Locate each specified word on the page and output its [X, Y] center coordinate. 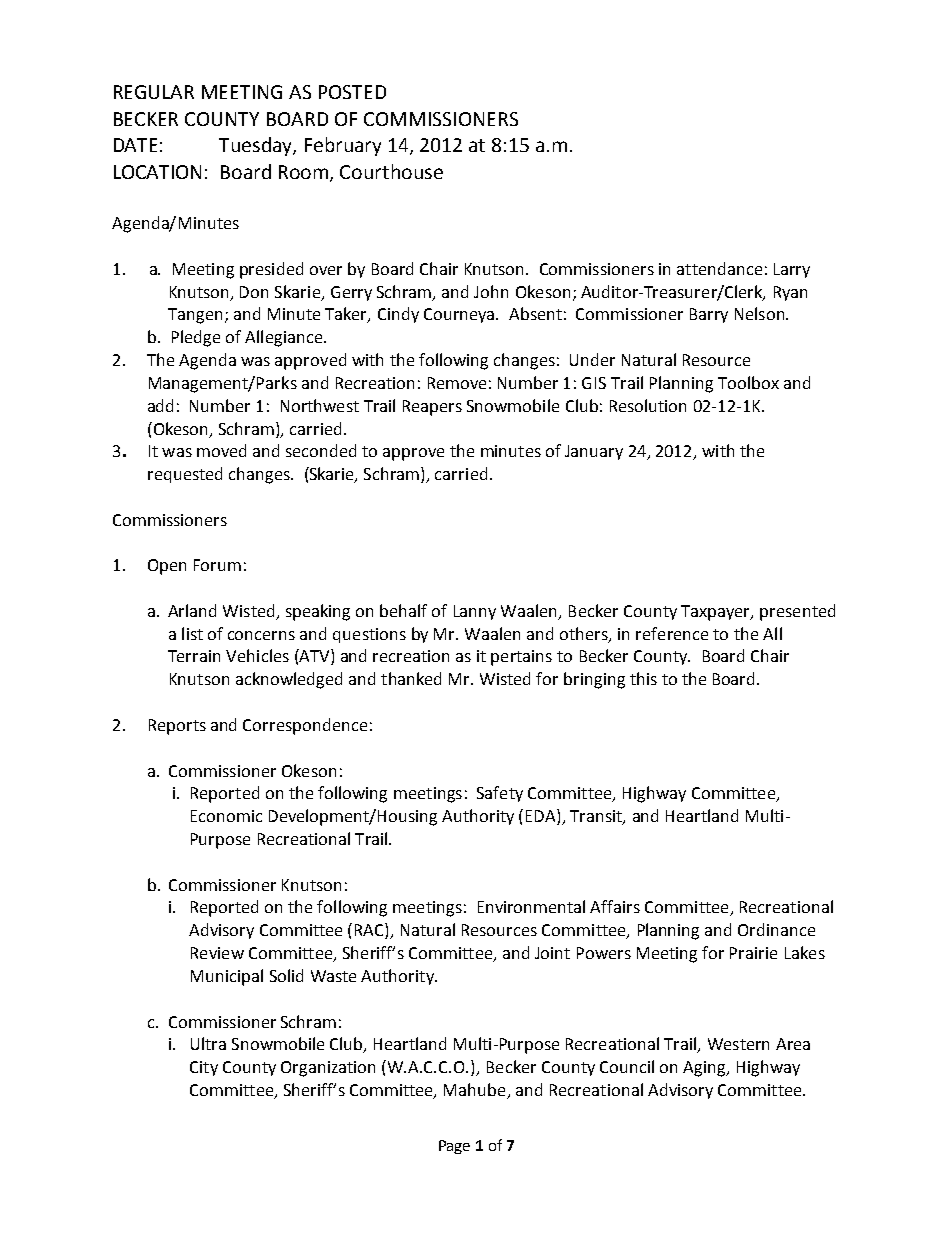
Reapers [432, 408]
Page [454, 1147]
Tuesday [256, 146]
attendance [719, 268]
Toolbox [748, 382]
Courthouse [391, 171]
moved [221, 450]
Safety [500, 794]
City [204, 1068]
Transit [597, 817]
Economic [226, 816]
